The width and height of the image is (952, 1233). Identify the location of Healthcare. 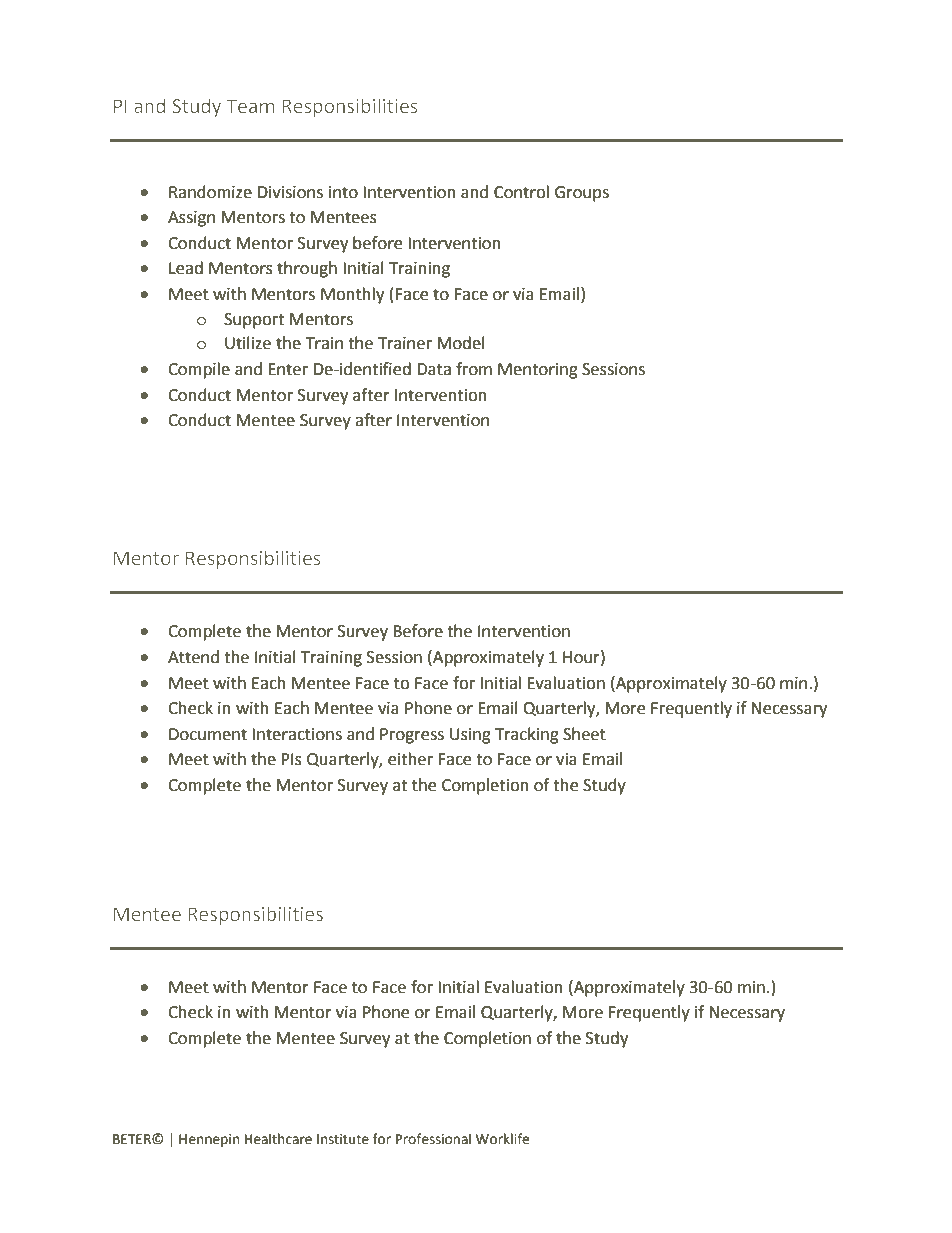
(278, 1139).
